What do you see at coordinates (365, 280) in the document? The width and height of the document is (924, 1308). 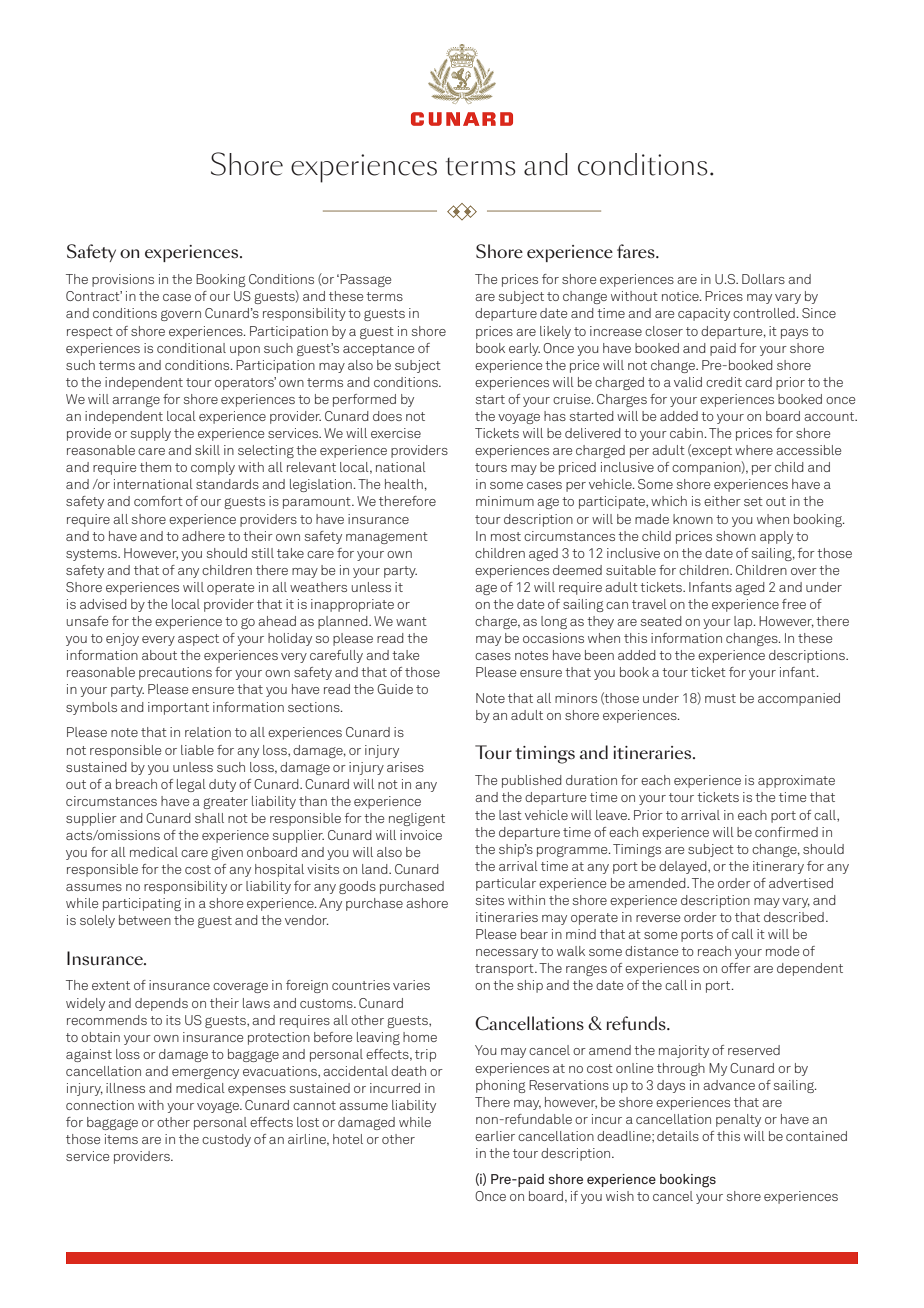 I see `Passage` at bounding box center [365, 280].
